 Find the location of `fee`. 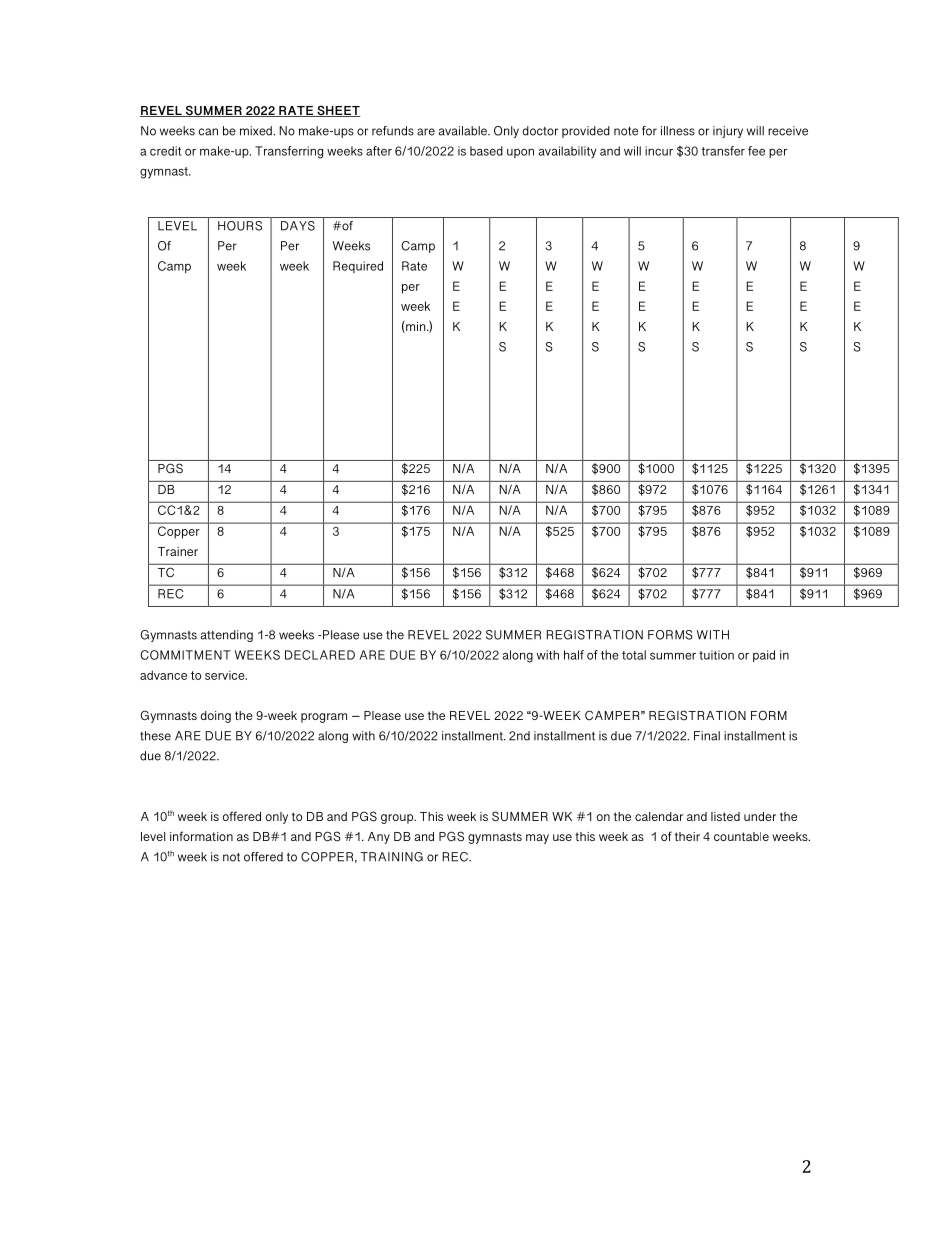

fee is located at coordinates (756, 151).
